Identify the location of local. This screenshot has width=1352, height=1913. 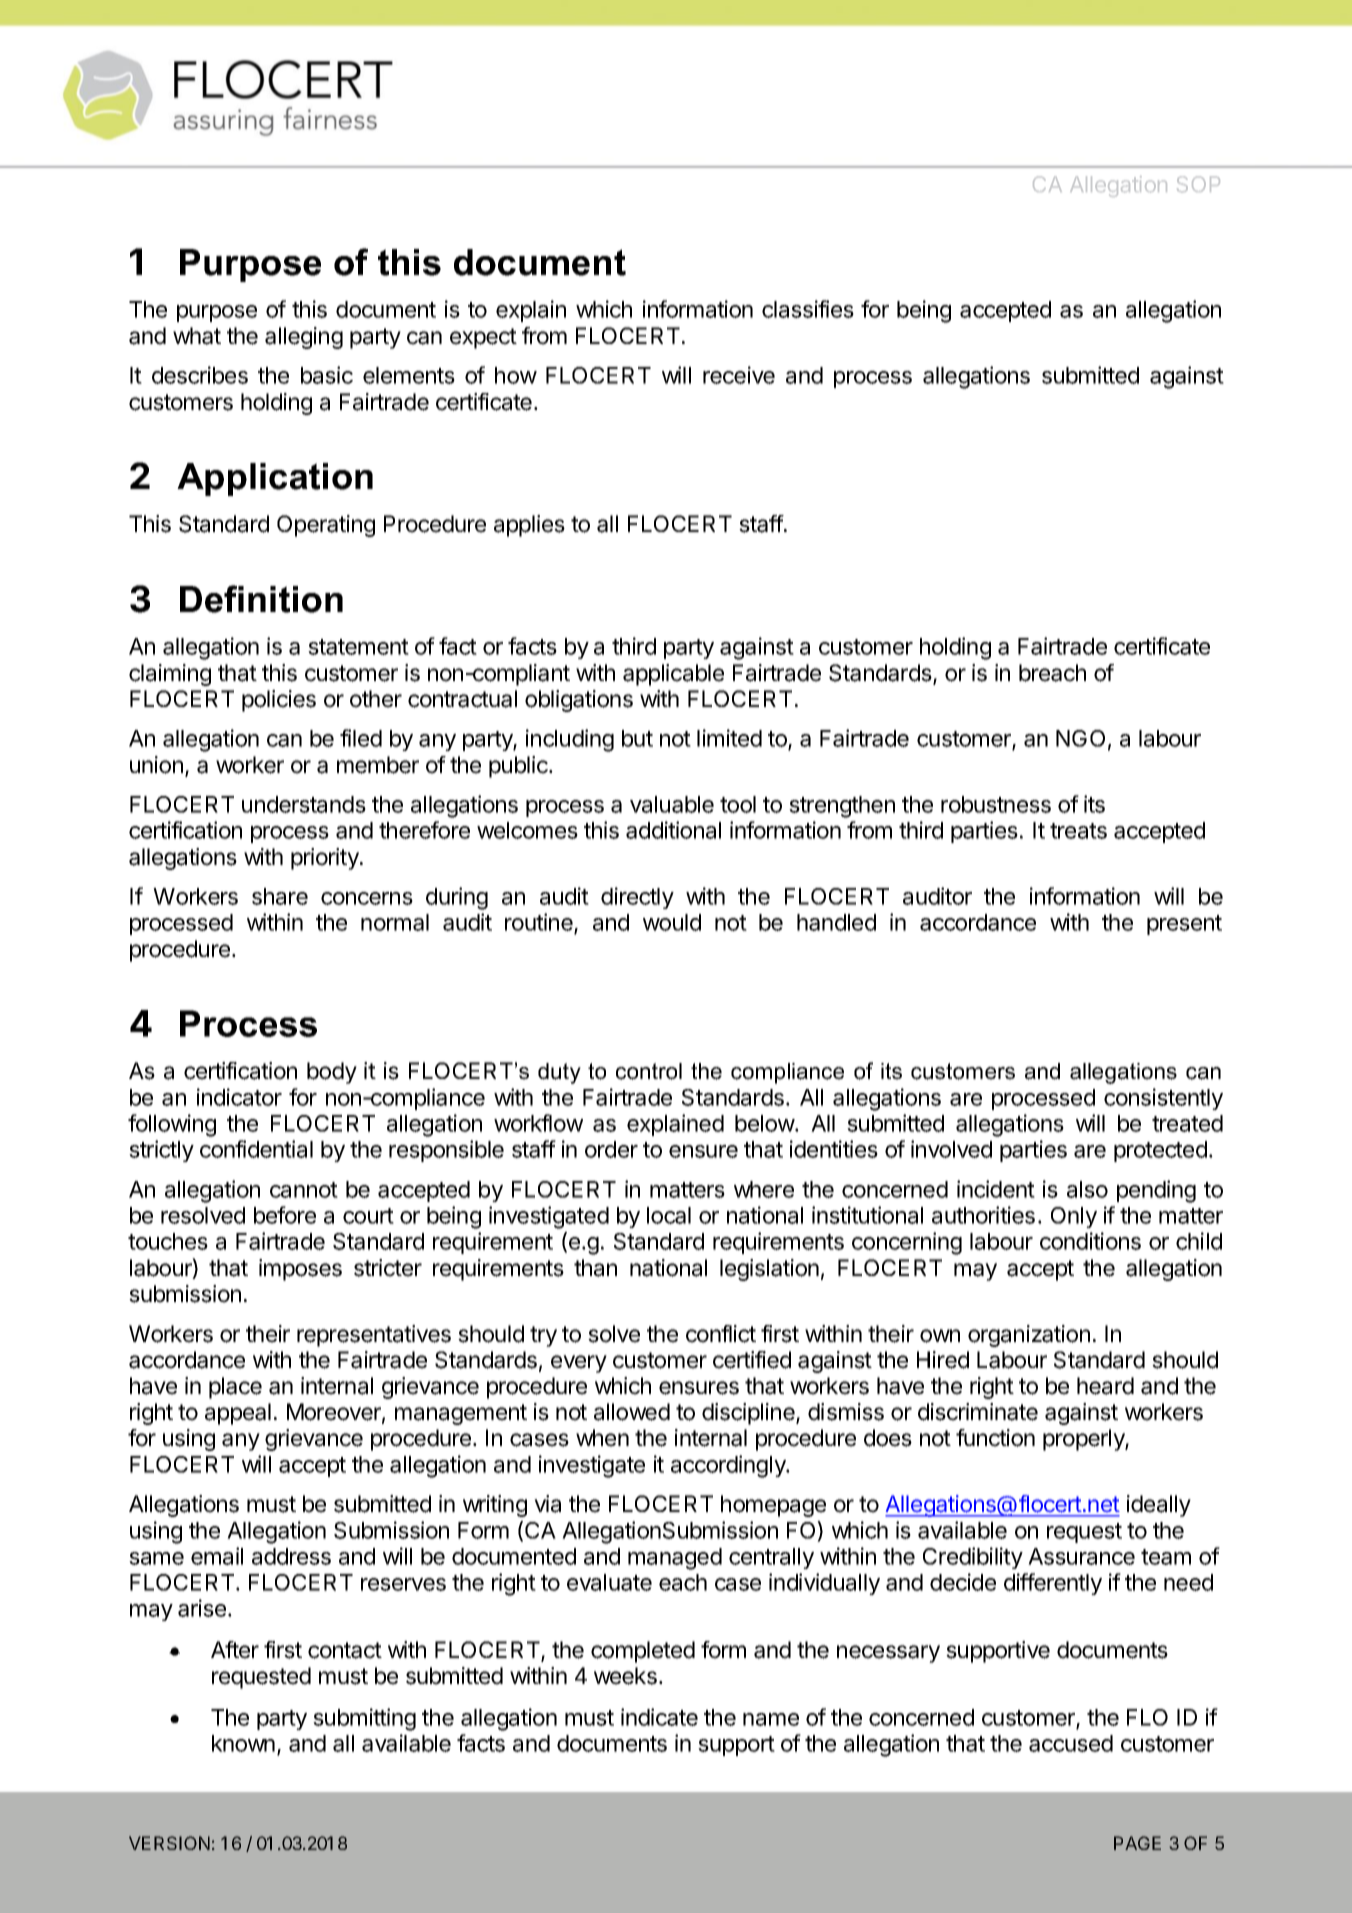
(669, 1215).
